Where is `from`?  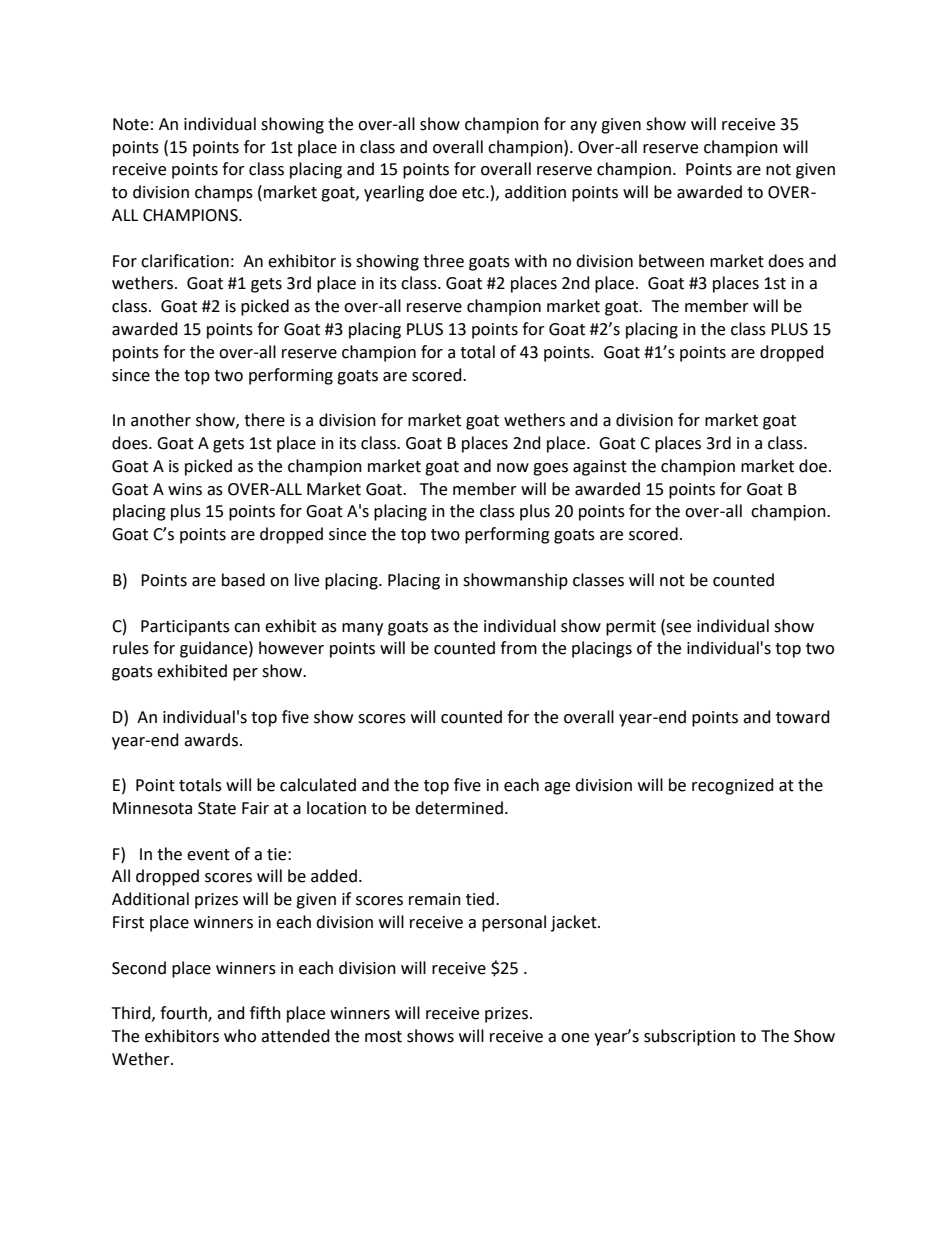 from is located at coordinates (518, 648).
